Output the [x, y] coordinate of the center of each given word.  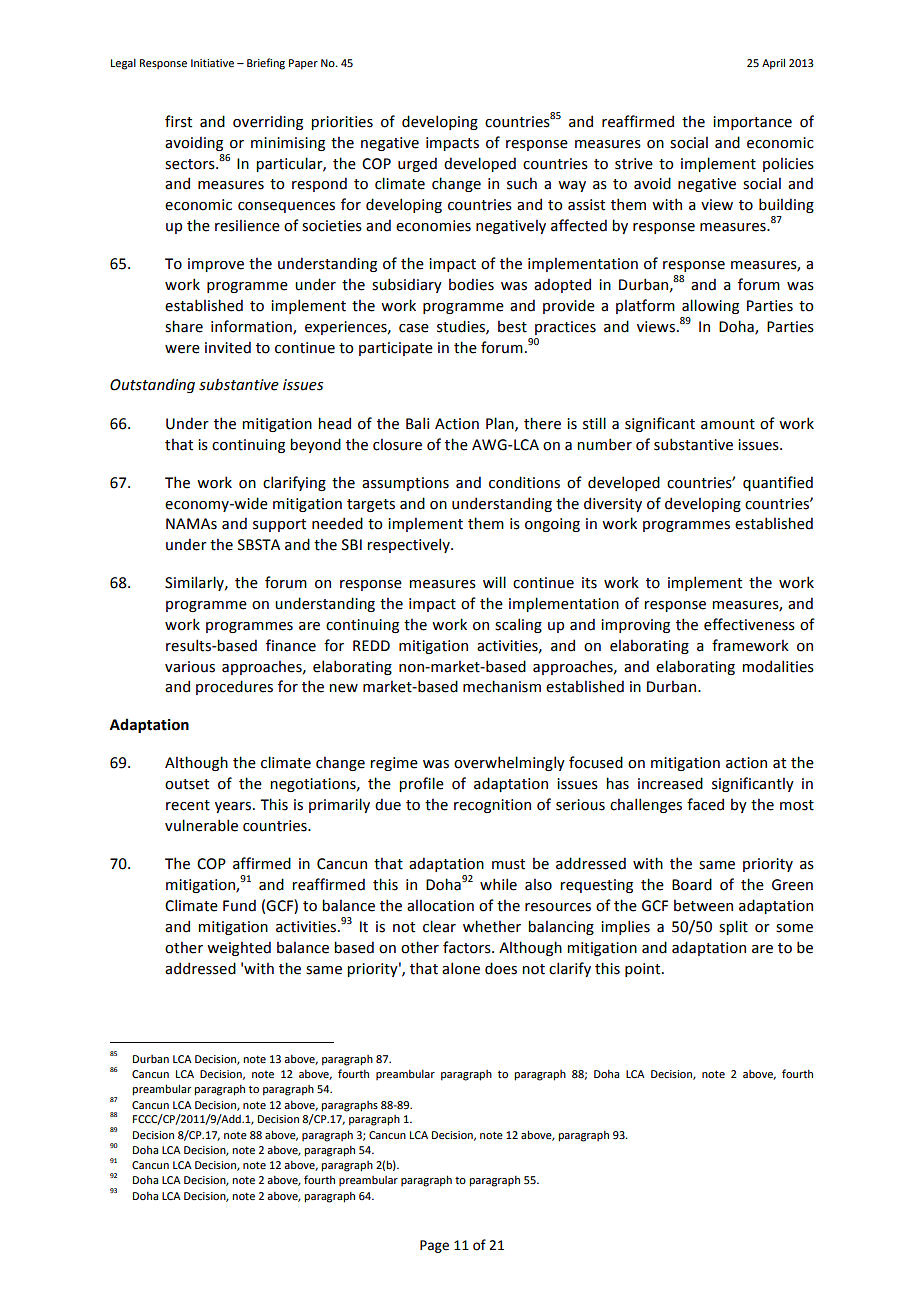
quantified [778, 483]
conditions [524, 482]
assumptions [405, 484]
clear [439, 926]
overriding [268, 122]
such [522, 183]
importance [752, 123]
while [498, 884]
